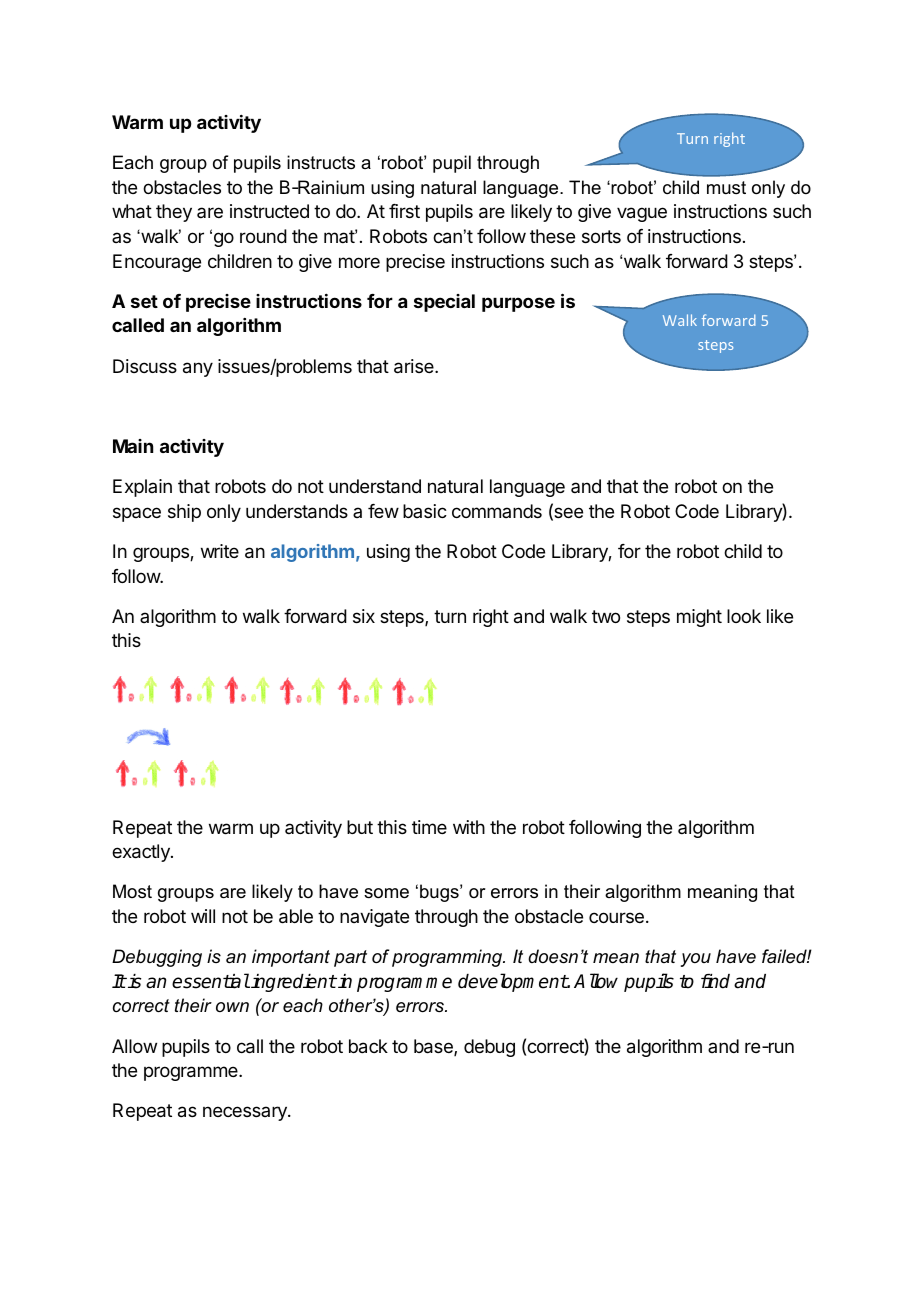 Image resolution: width=924 pixels, height=1308 pixels. What do you see at coordinates (364, 616) in the screenshot?
I see `six` at bounding box center [364, 616].
